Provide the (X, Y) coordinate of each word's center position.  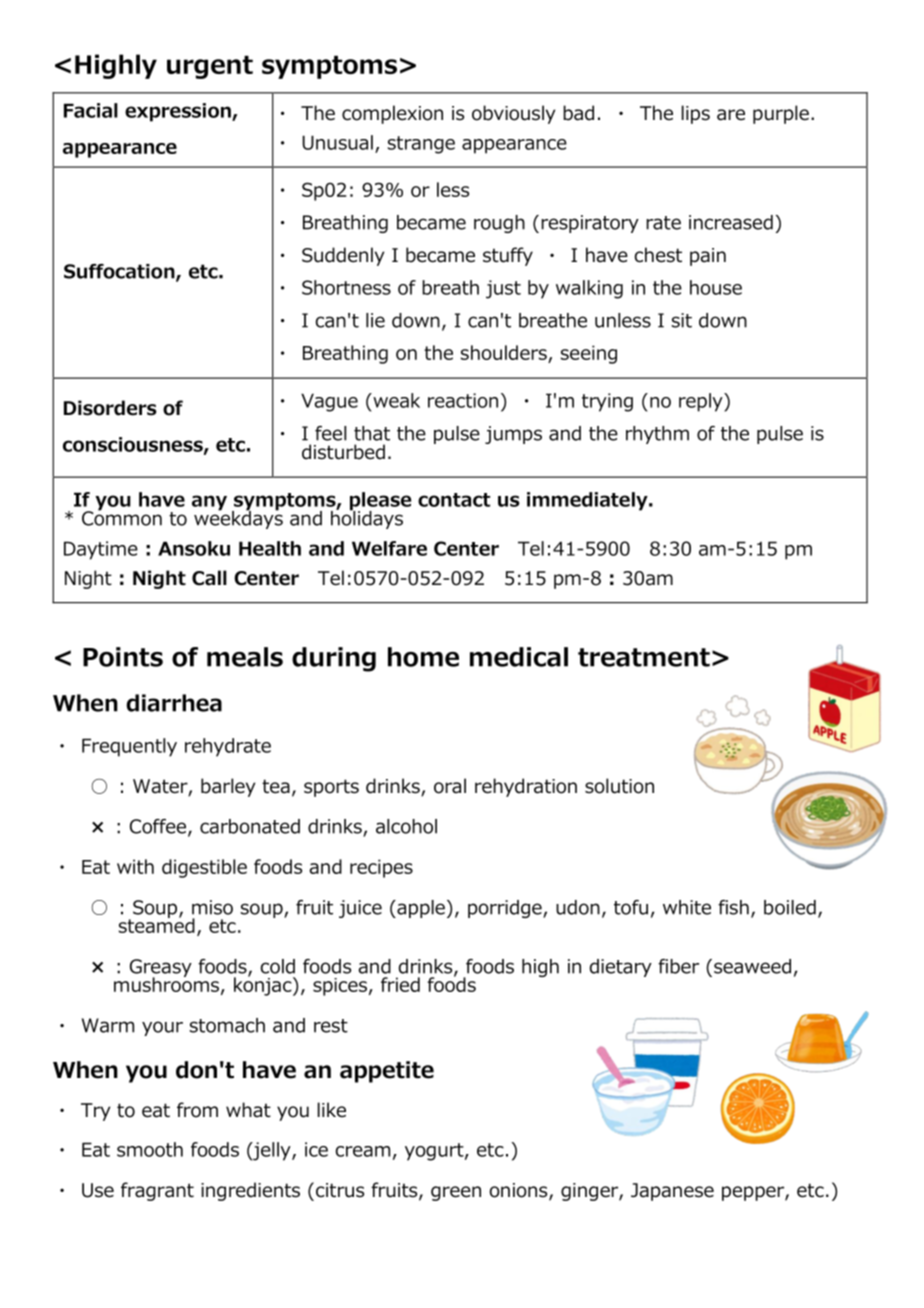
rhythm (657, 435)
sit (682, 320)
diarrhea (174, 703)
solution (619, 786)
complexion (392, 114)
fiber (678, 966)
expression (179, 112)
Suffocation (120, 272)
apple (420, 909)
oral (450, 786)
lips (696, 114)
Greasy (161, 969)
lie (375, 320)
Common (122, 517)
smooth (150, 1149)
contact (454, 500)
